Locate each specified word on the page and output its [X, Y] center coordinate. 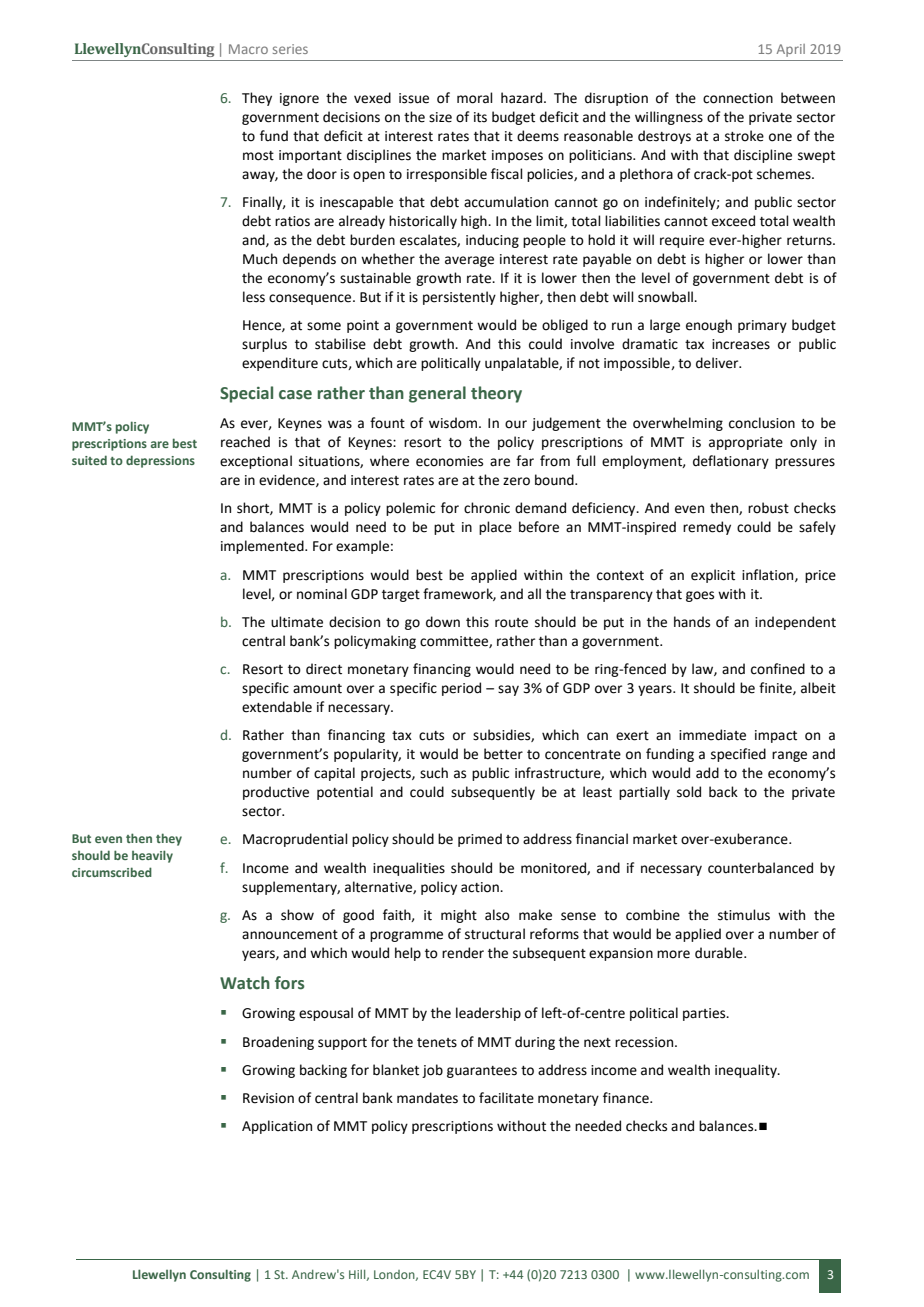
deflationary [731, 462]
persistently [459, 298]
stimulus [744, 915]
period [461, 689]
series [290, 49]
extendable [277, 707]
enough [709, 326]
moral [475, 98]
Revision [268, 1098]
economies [449, 461]
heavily [152, 856]
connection [738, 98]
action [481, 887]
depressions [160, 461]
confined [778, 669]
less [254, 297]
